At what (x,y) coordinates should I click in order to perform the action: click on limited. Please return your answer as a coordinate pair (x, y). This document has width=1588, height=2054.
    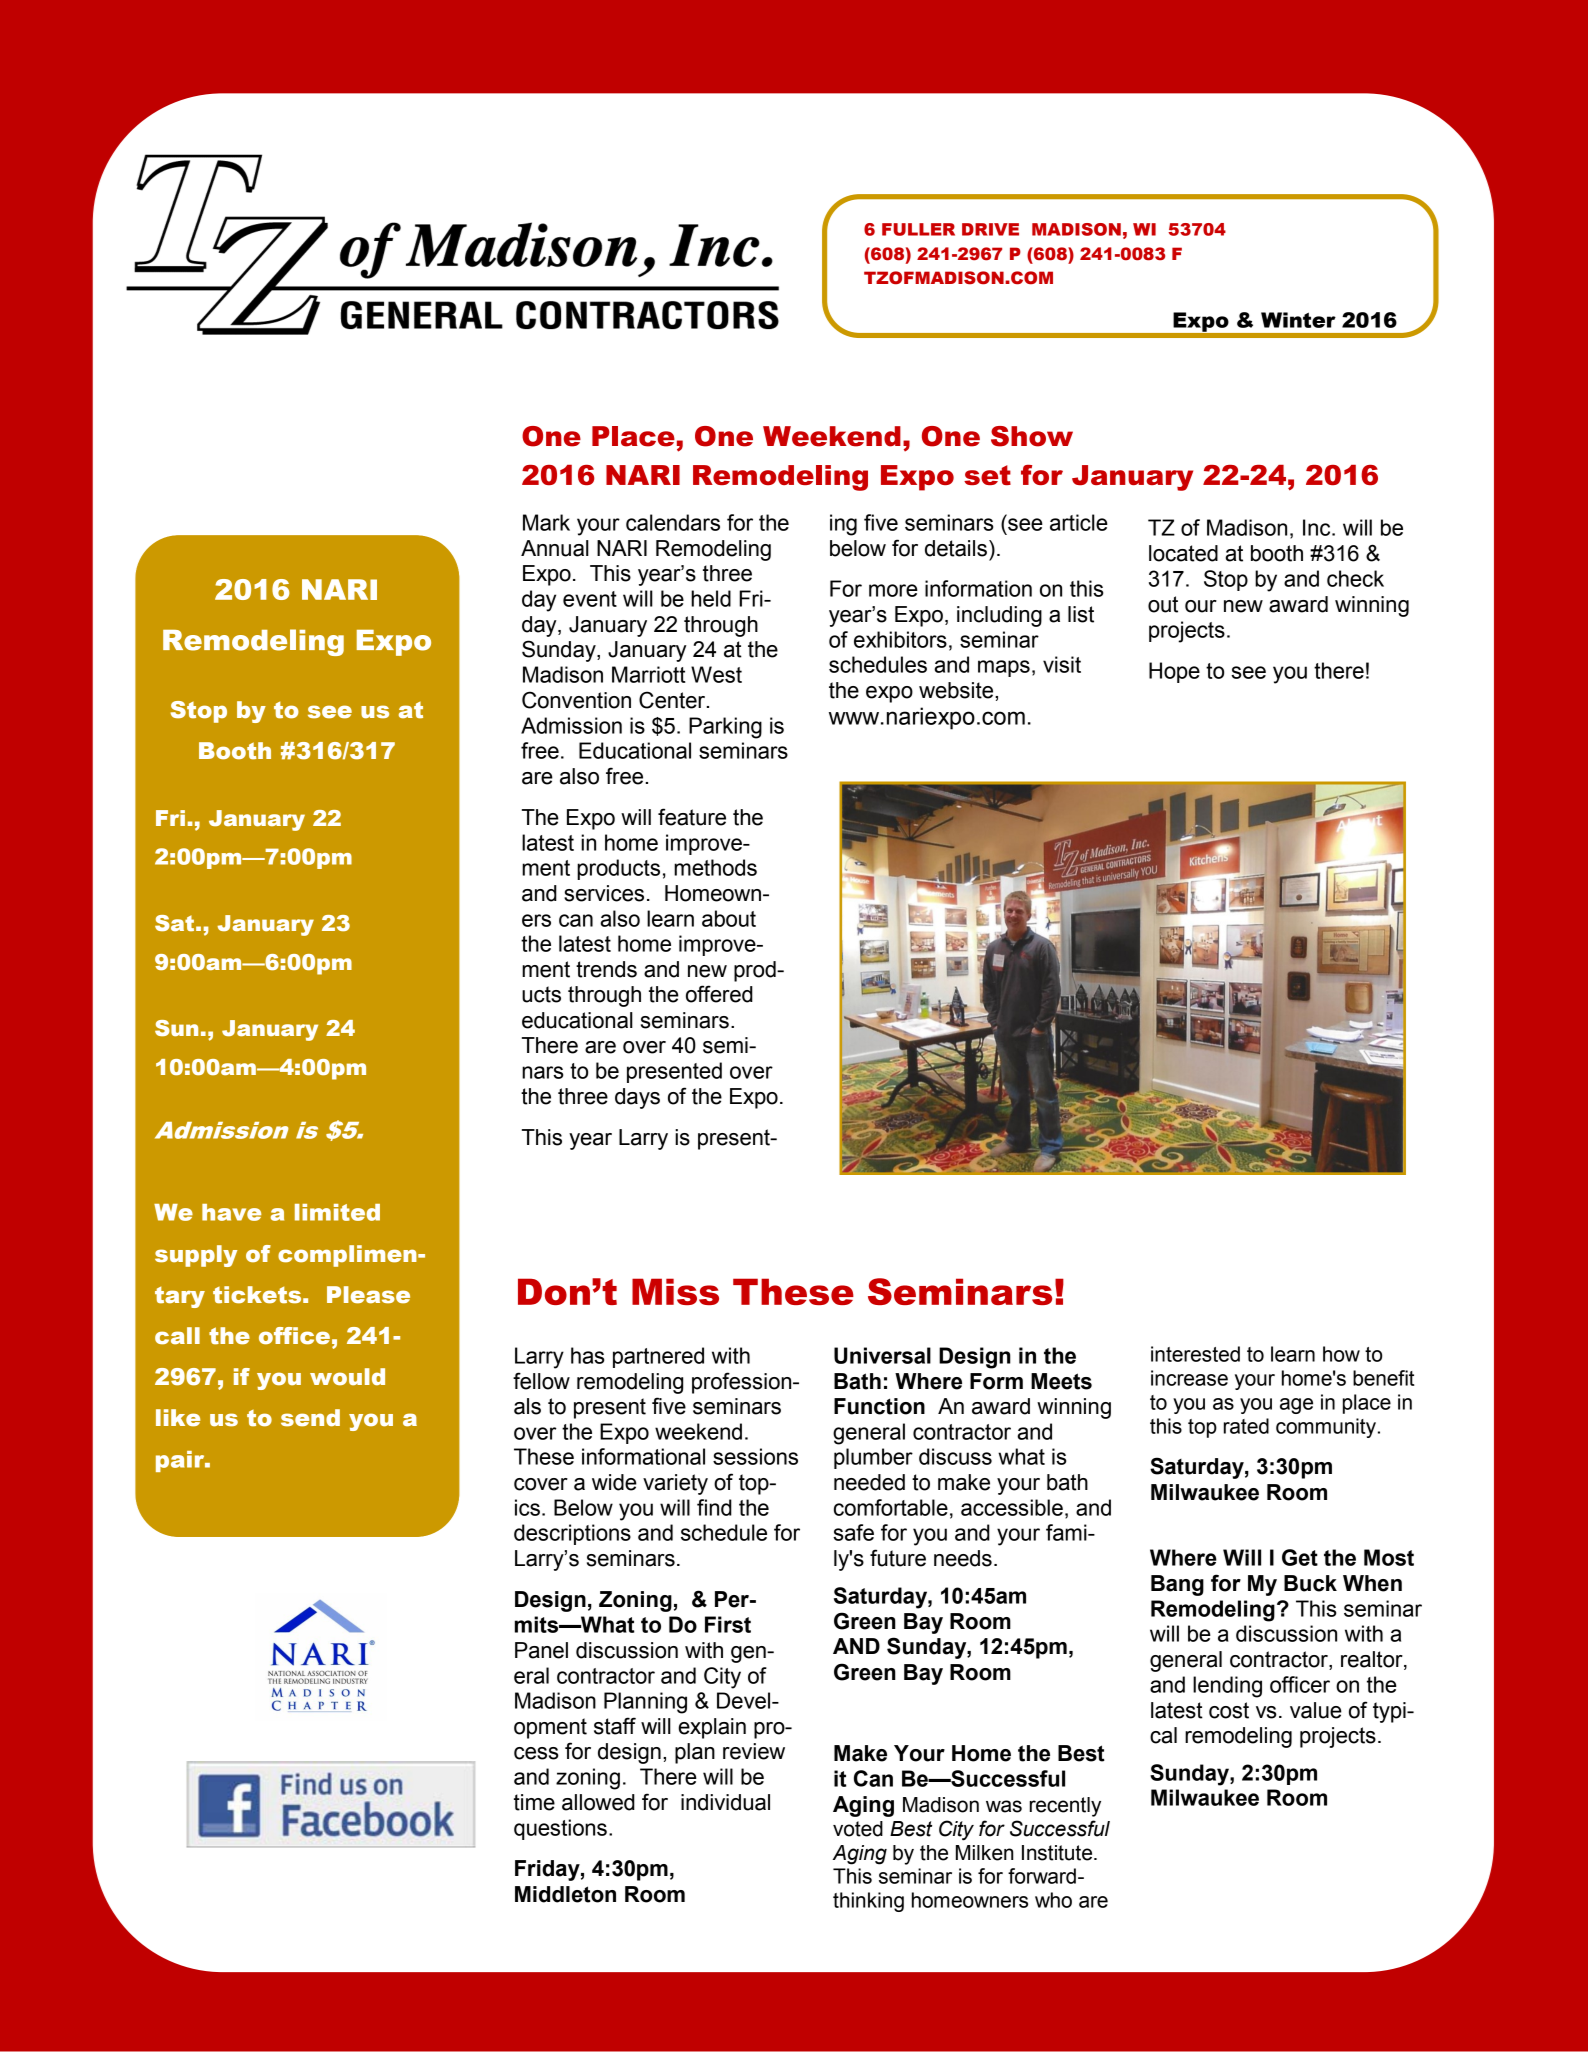
    Looking at the image, I should click on (337, 1212).
